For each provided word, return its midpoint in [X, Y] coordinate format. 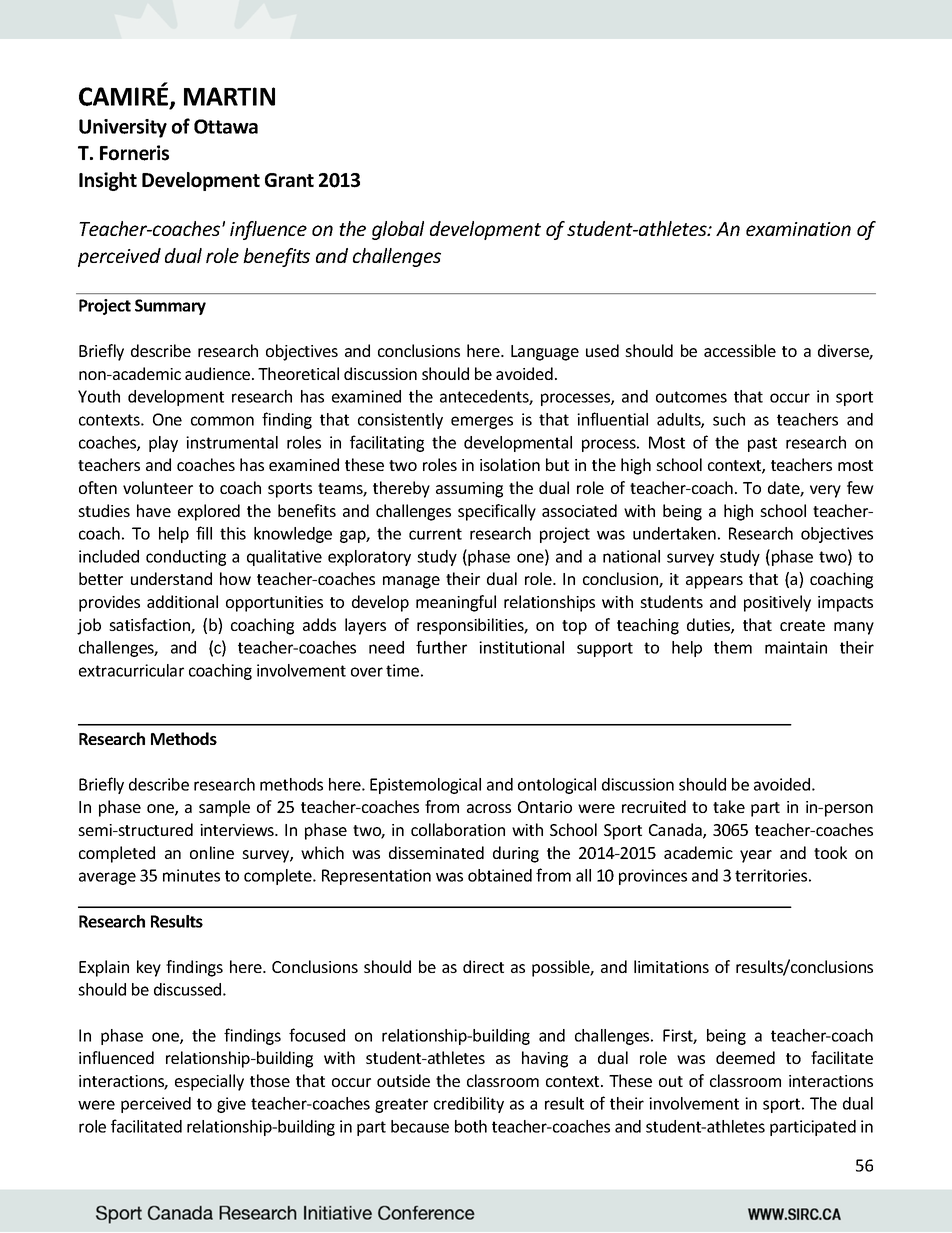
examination [798, 229]
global [398, 230]
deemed [745, 1057]
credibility [469, 1105]
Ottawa [226, 126]
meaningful [456, 603]
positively [777, 603]
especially [209, 1082]
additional [182, 601]
